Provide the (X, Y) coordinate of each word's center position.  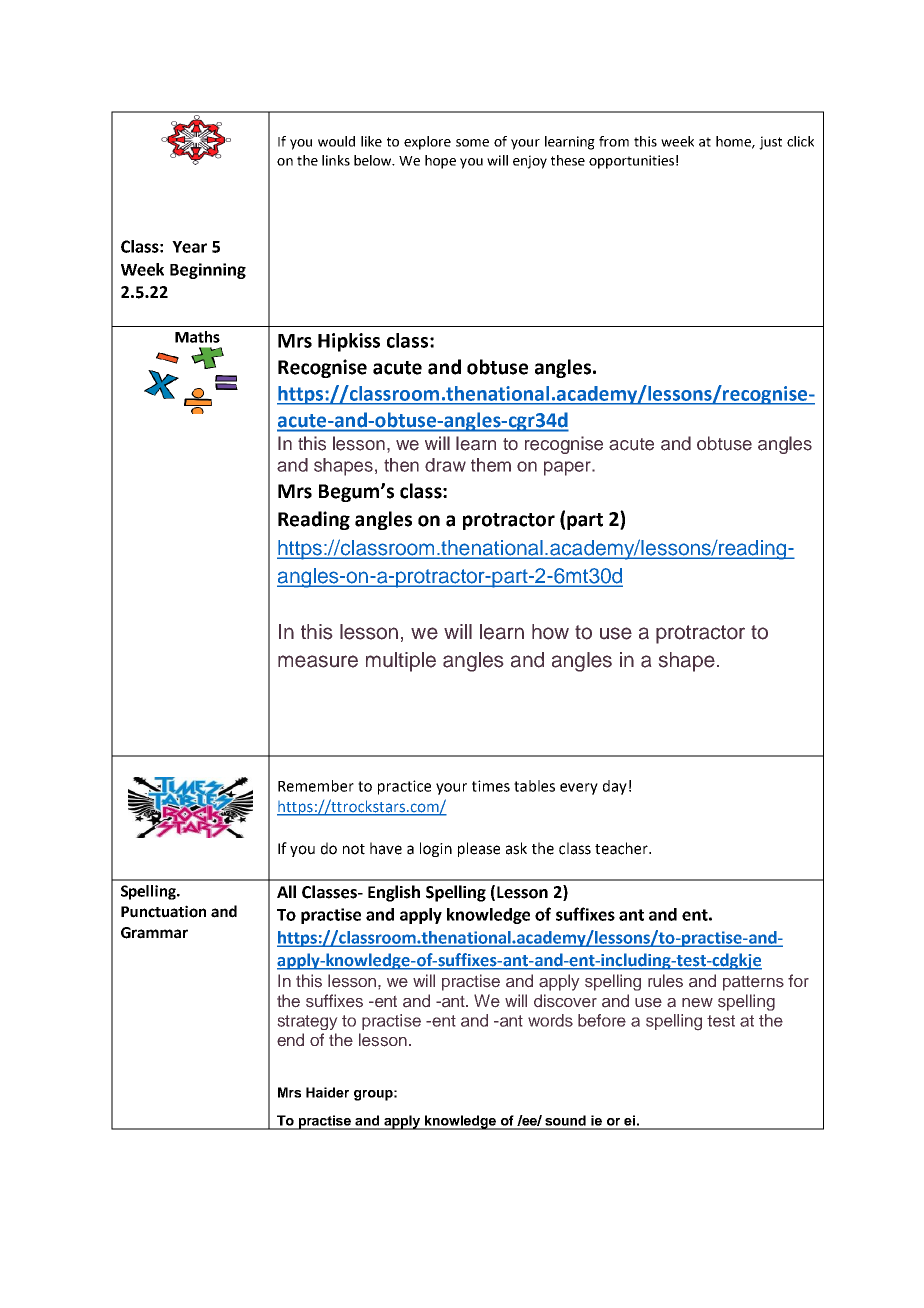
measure (318, 661)
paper (568, 468)
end (290, 1039)
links (336, 160)
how (550, 632)
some (472, 143)
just (770, 143)
